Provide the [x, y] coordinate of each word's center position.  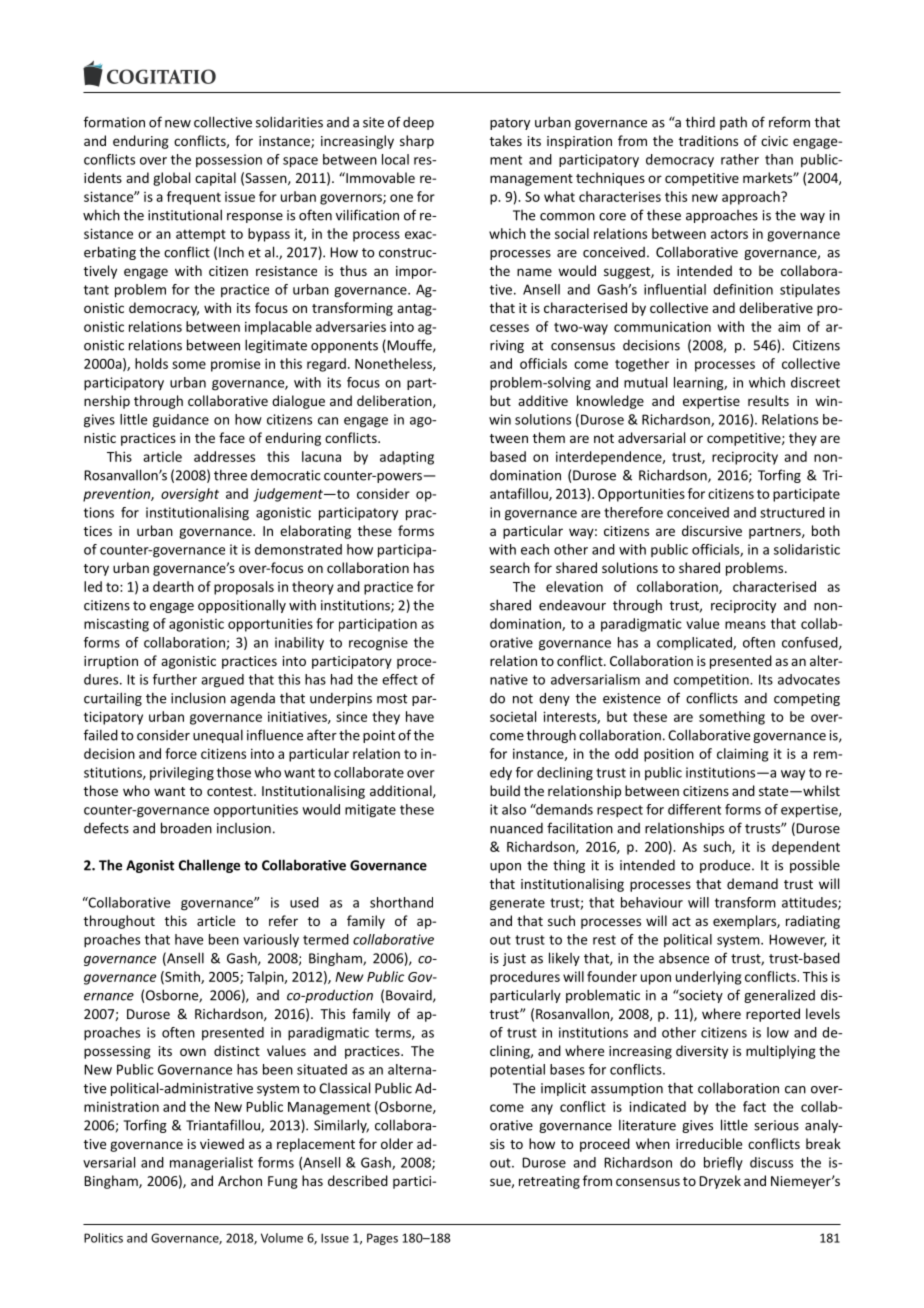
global [171, 179]
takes [506, 140]
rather [740, 159]
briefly [723, 1164]
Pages [382, 1239]
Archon [240, 1180]
